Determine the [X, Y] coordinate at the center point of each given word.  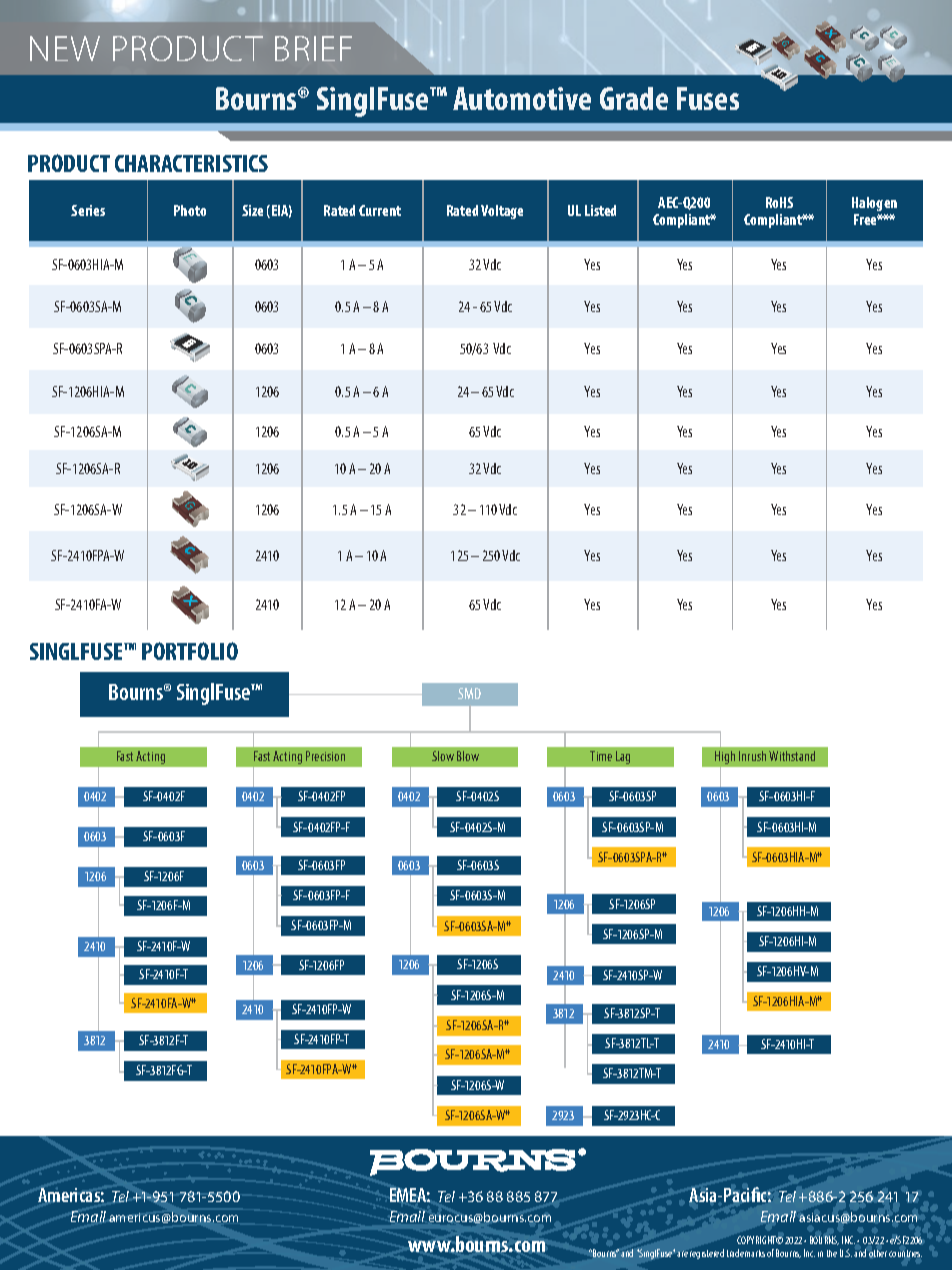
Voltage [502, 212]
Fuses [708, 98]
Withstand [792, 756]
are [682, 1254]
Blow [468, 756]
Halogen [874, 204]
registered [707, 1254]
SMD [469, 693]
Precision [325, 756]
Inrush [752, 756]
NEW [65, 48]
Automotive [522, 98]
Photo [190, 210]
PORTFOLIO [190, 651]
